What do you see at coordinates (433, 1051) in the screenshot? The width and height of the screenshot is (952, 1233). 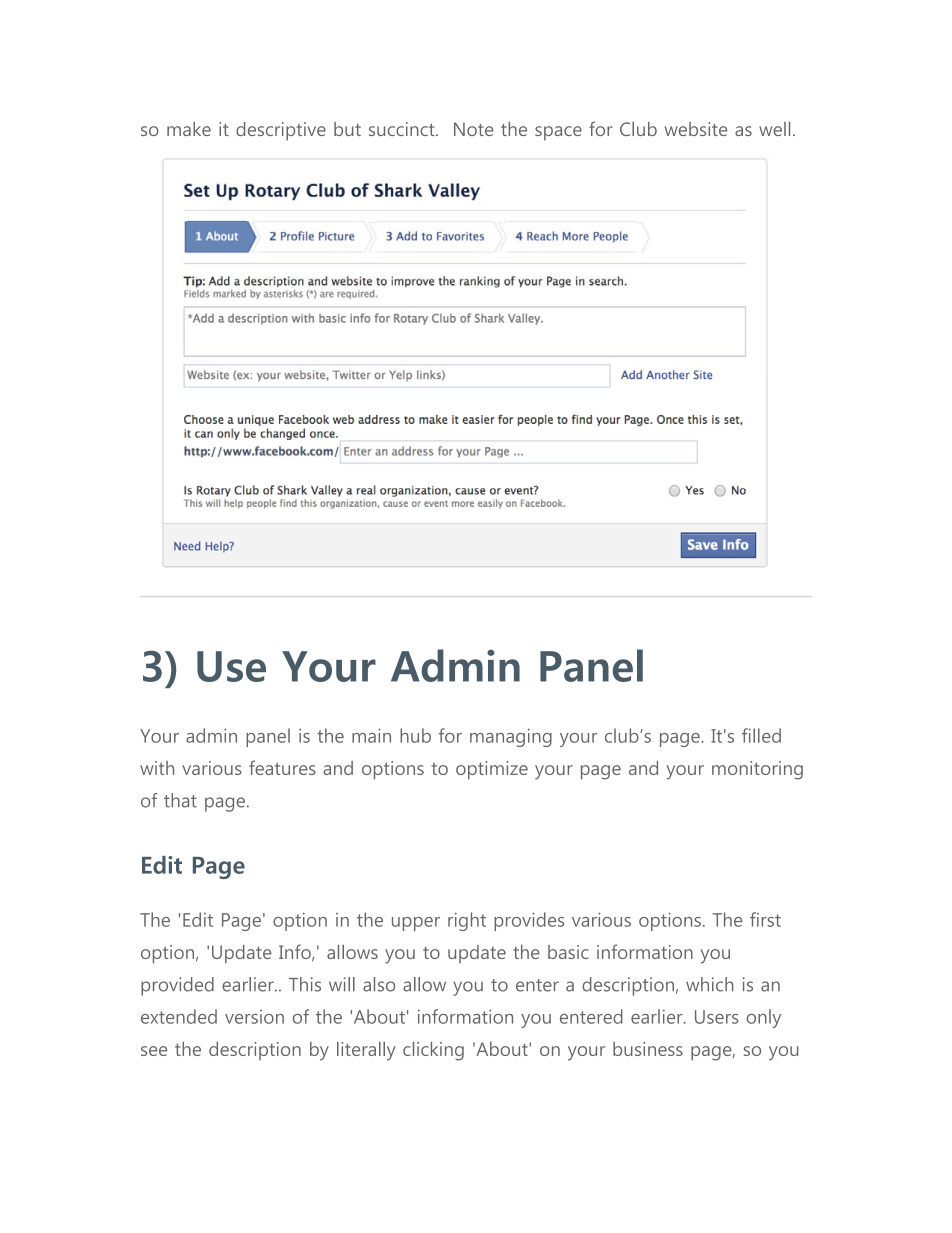 I see `clicking` at bounding box center [433, 1051].
